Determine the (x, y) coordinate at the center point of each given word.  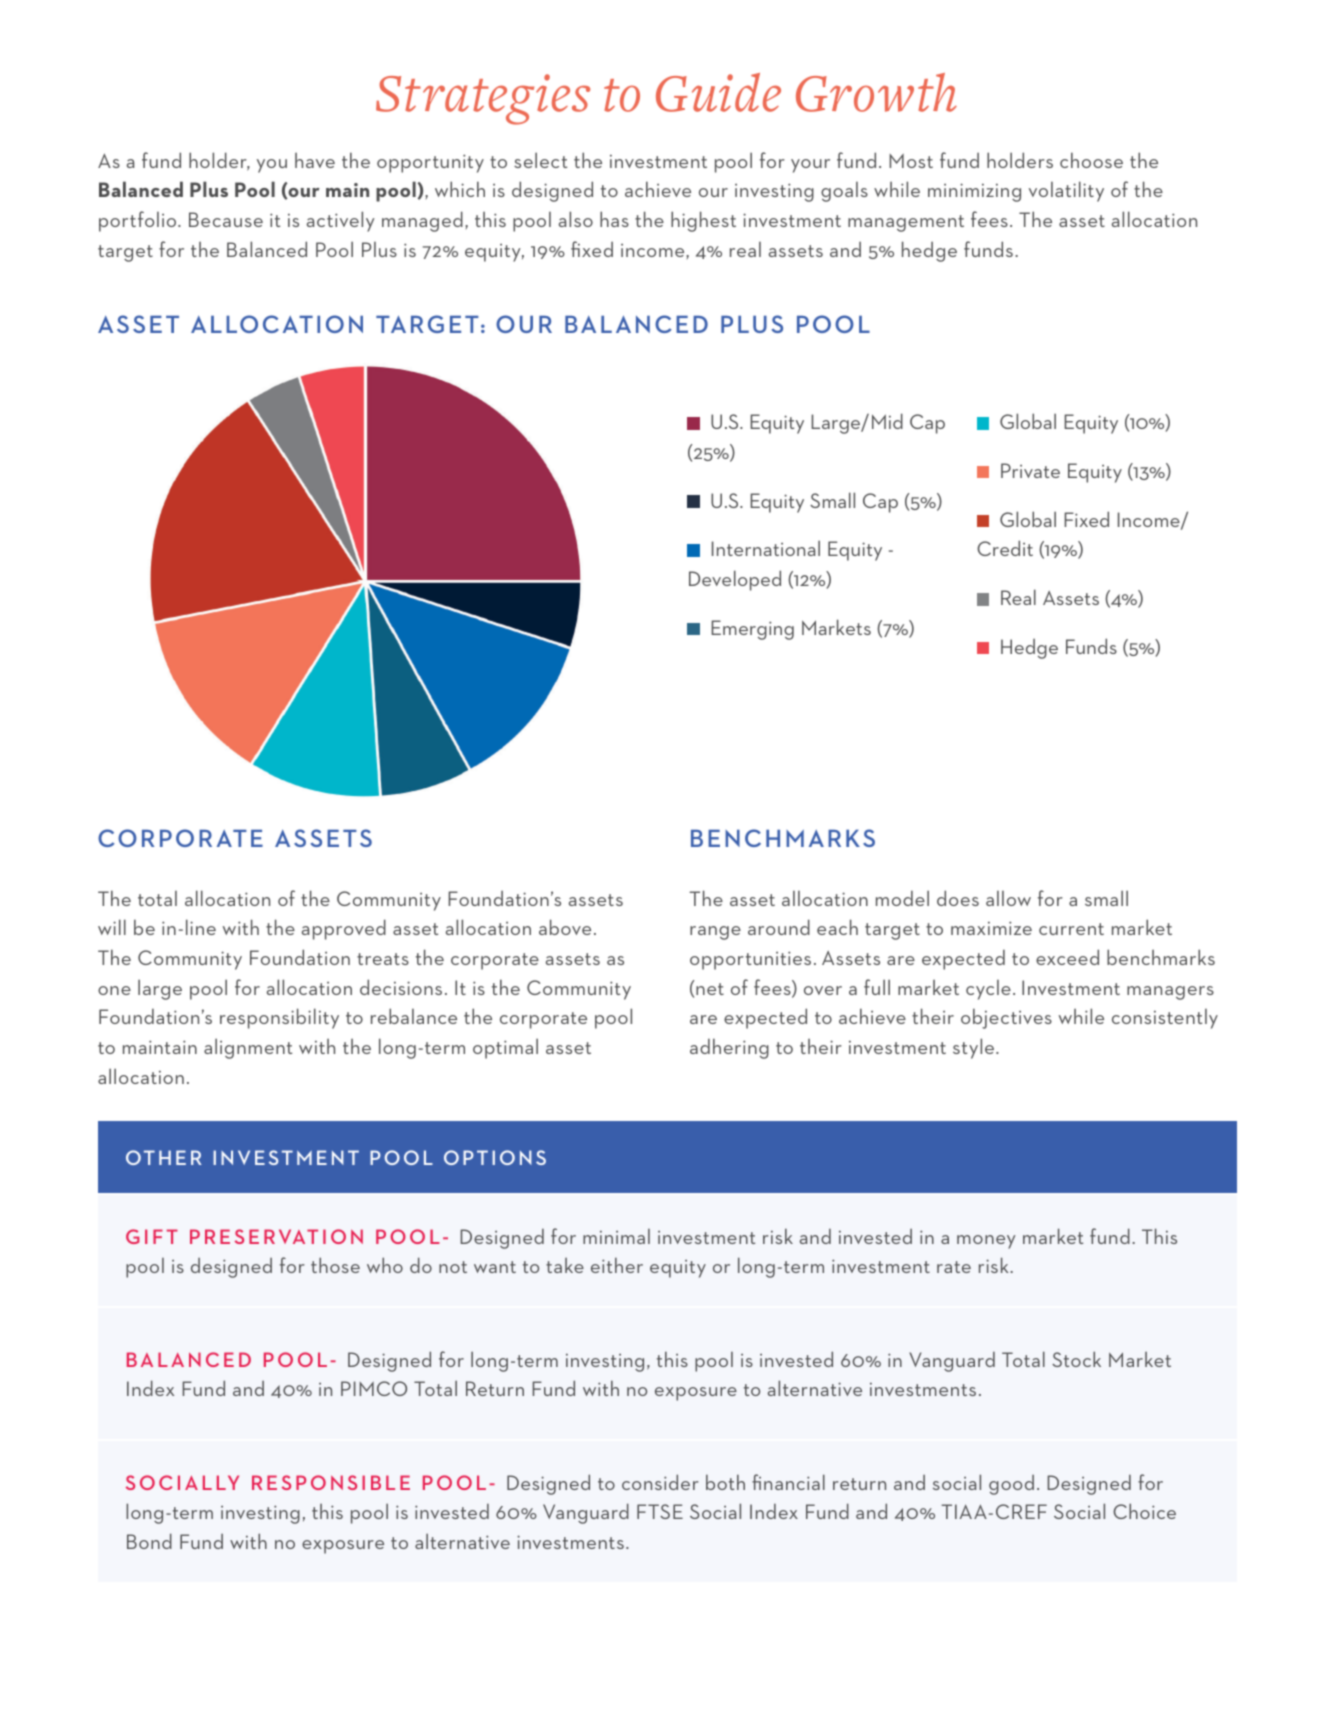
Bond (149, 1541)
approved (344, 929)
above (565, 927)
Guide (718, 92)
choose (1091, 160)
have (315, 160)
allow (1008, 898)
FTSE (660, 1511)
